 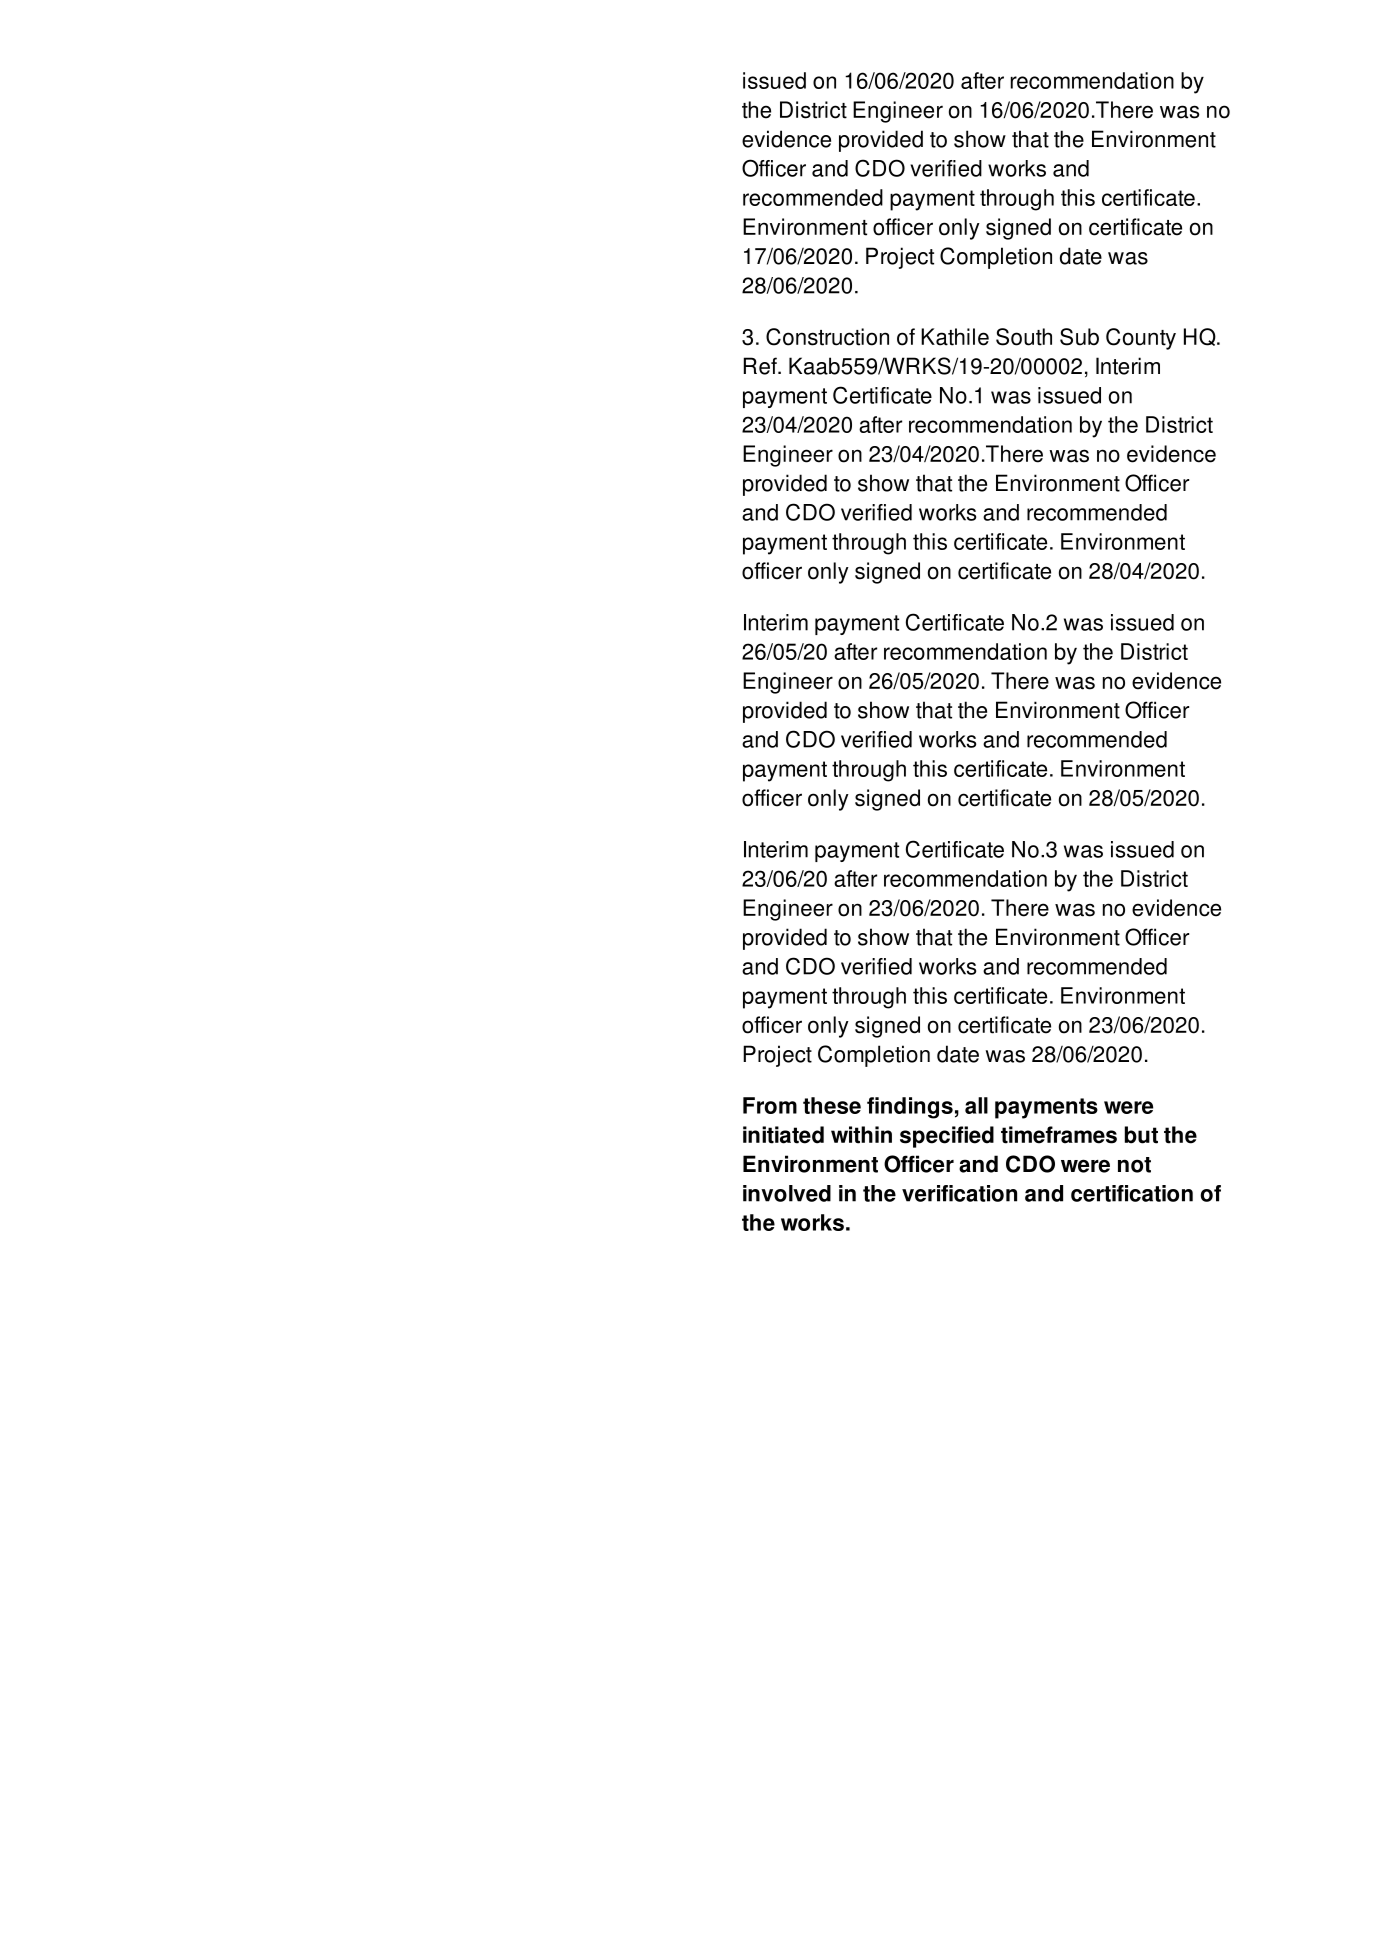 I want to click on findings, so click(x=910, y=1108).
